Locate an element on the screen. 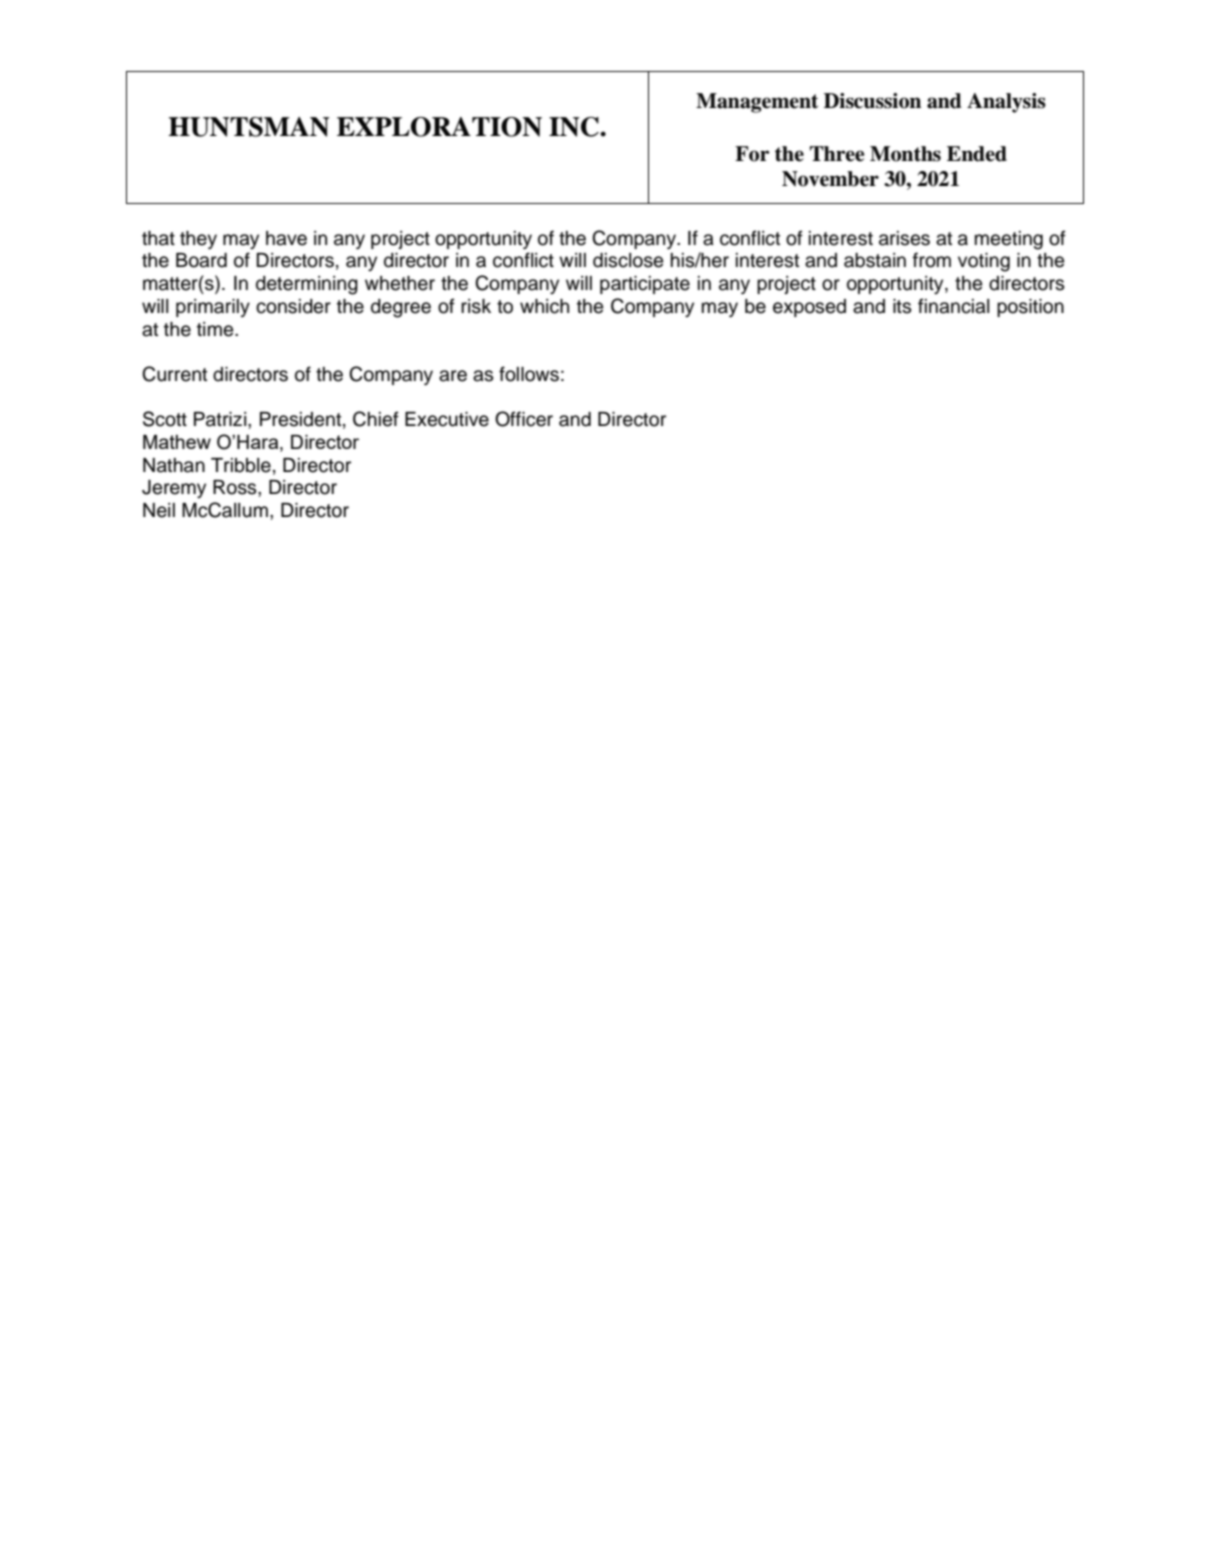  its is located at coordinates (902, 306).
